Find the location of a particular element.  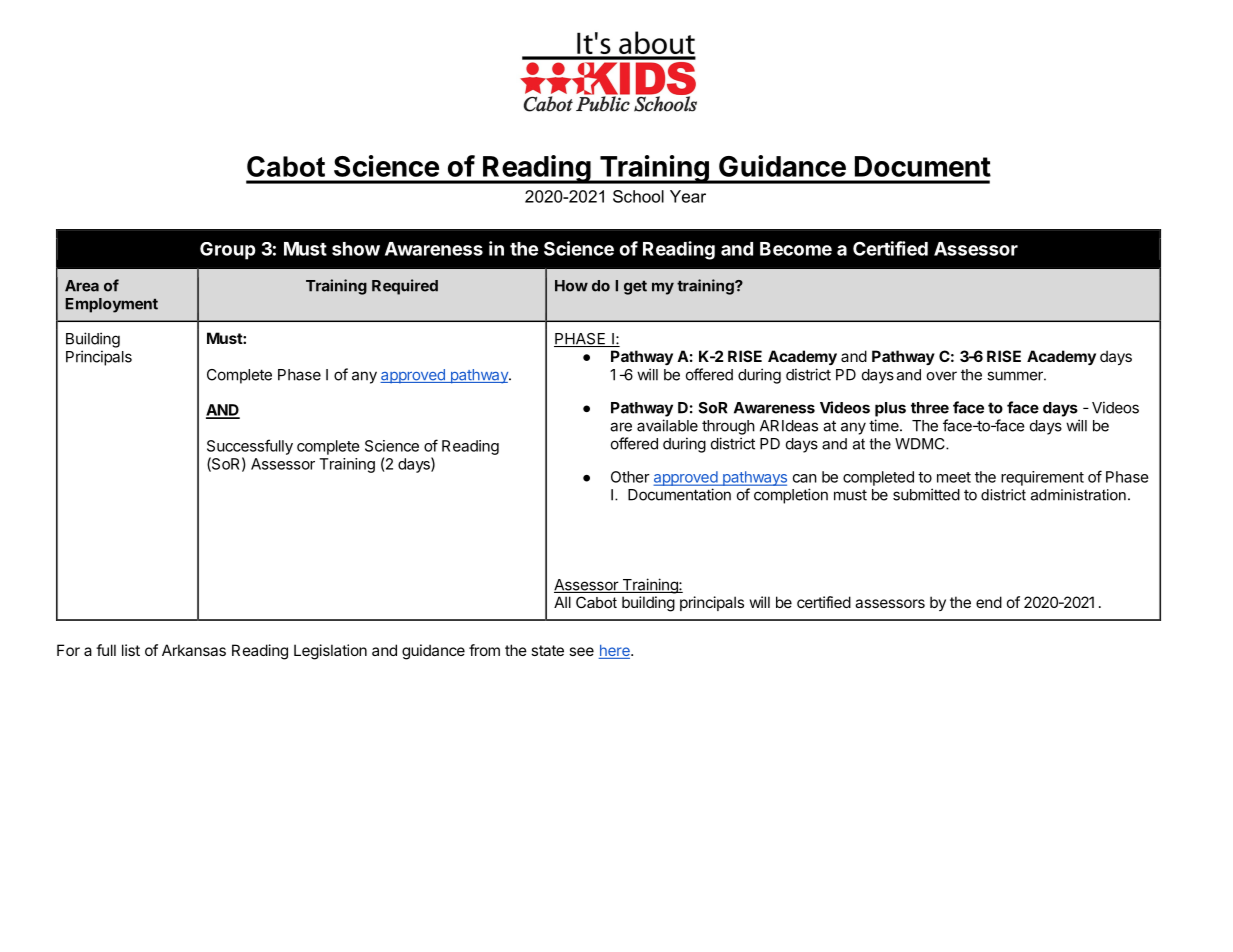

through is located at coordinates (728, 427).
